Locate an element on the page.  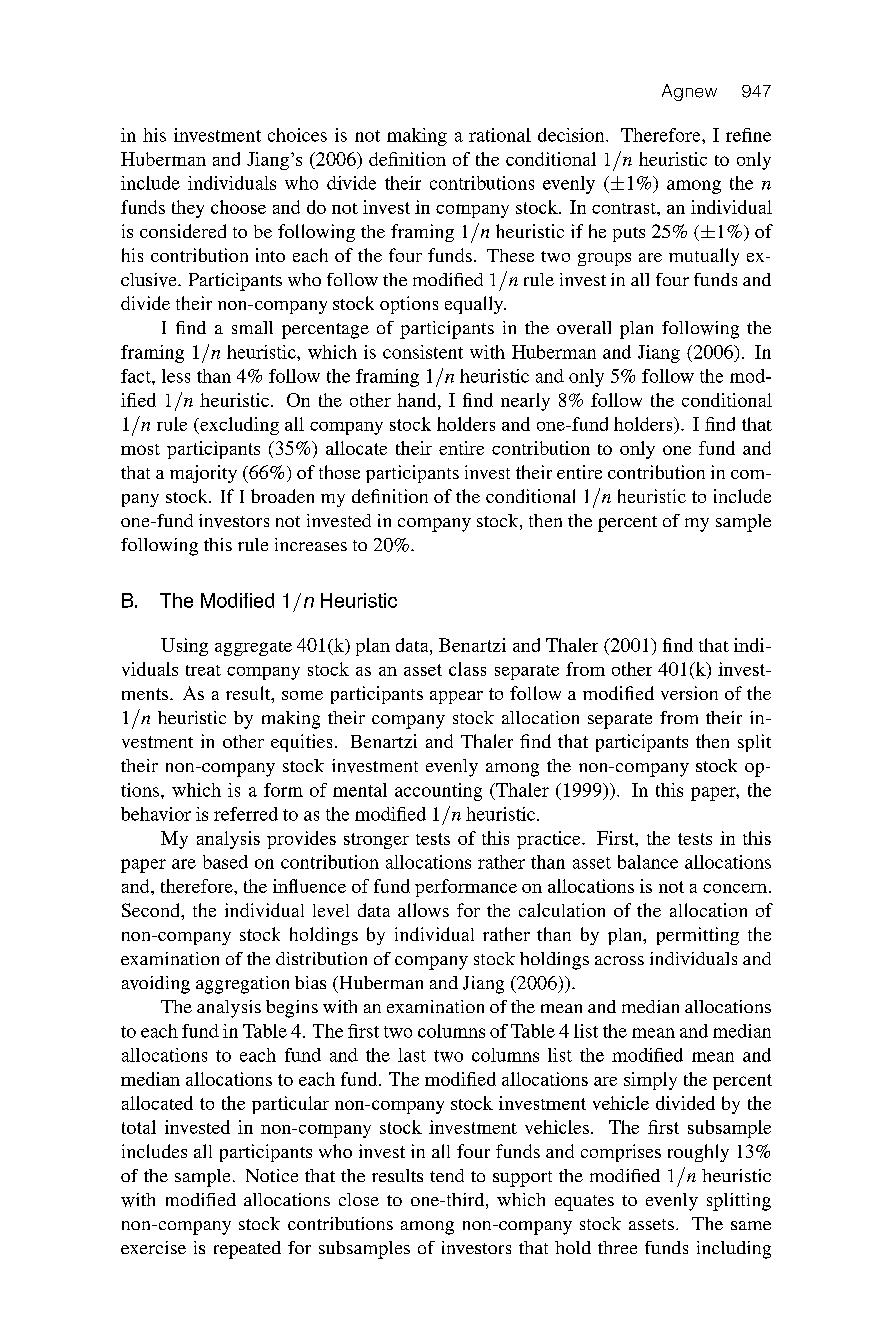
Using is located at coordinates (184, 647).
